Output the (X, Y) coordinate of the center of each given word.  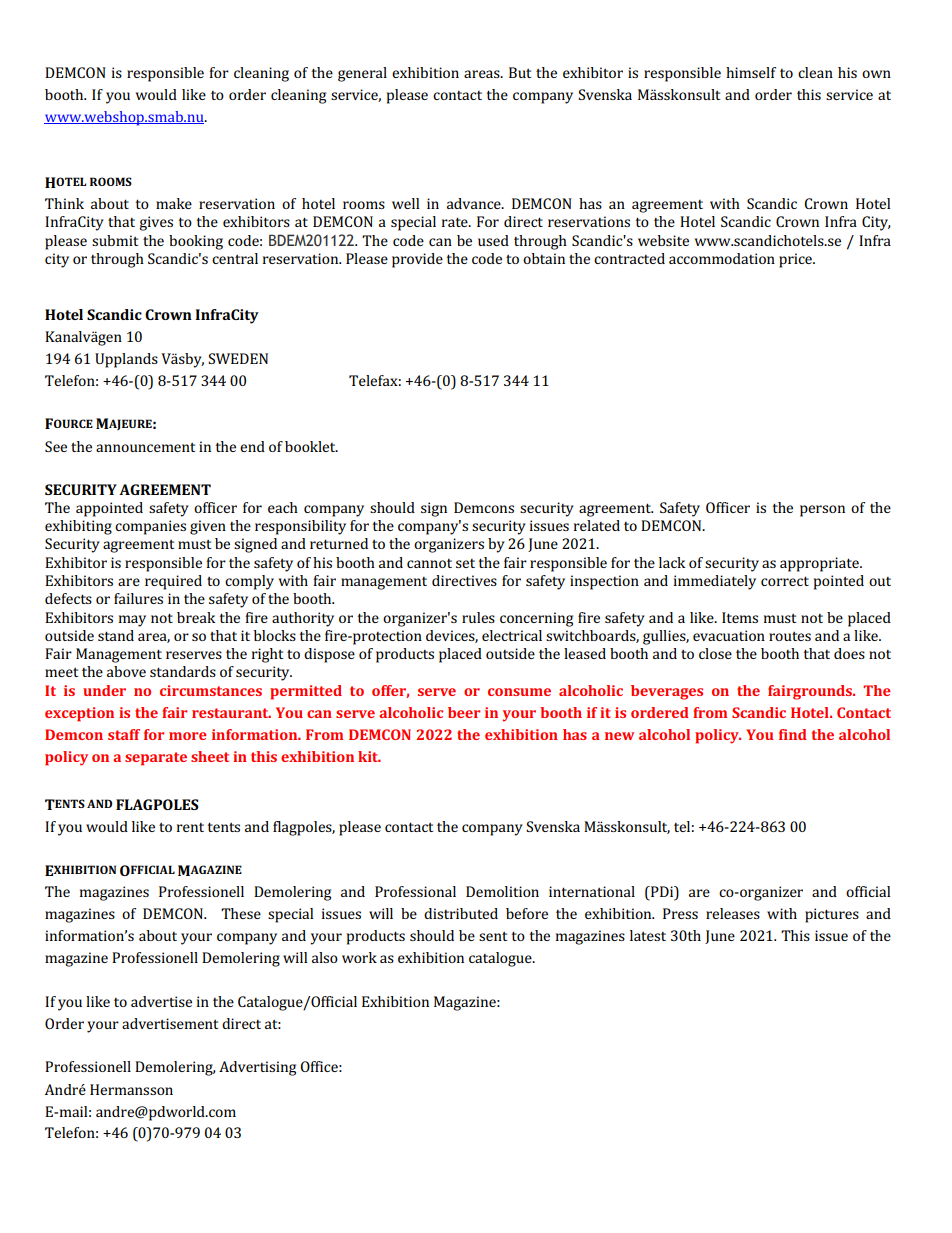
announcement (145, 447)
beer (464, 712)
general (362, 74)
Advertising (257, 1068)
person (822, 511)
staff (124, 734)
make (174, 203)
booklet (311, 446)
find (792, 734)
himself (751, 72)
